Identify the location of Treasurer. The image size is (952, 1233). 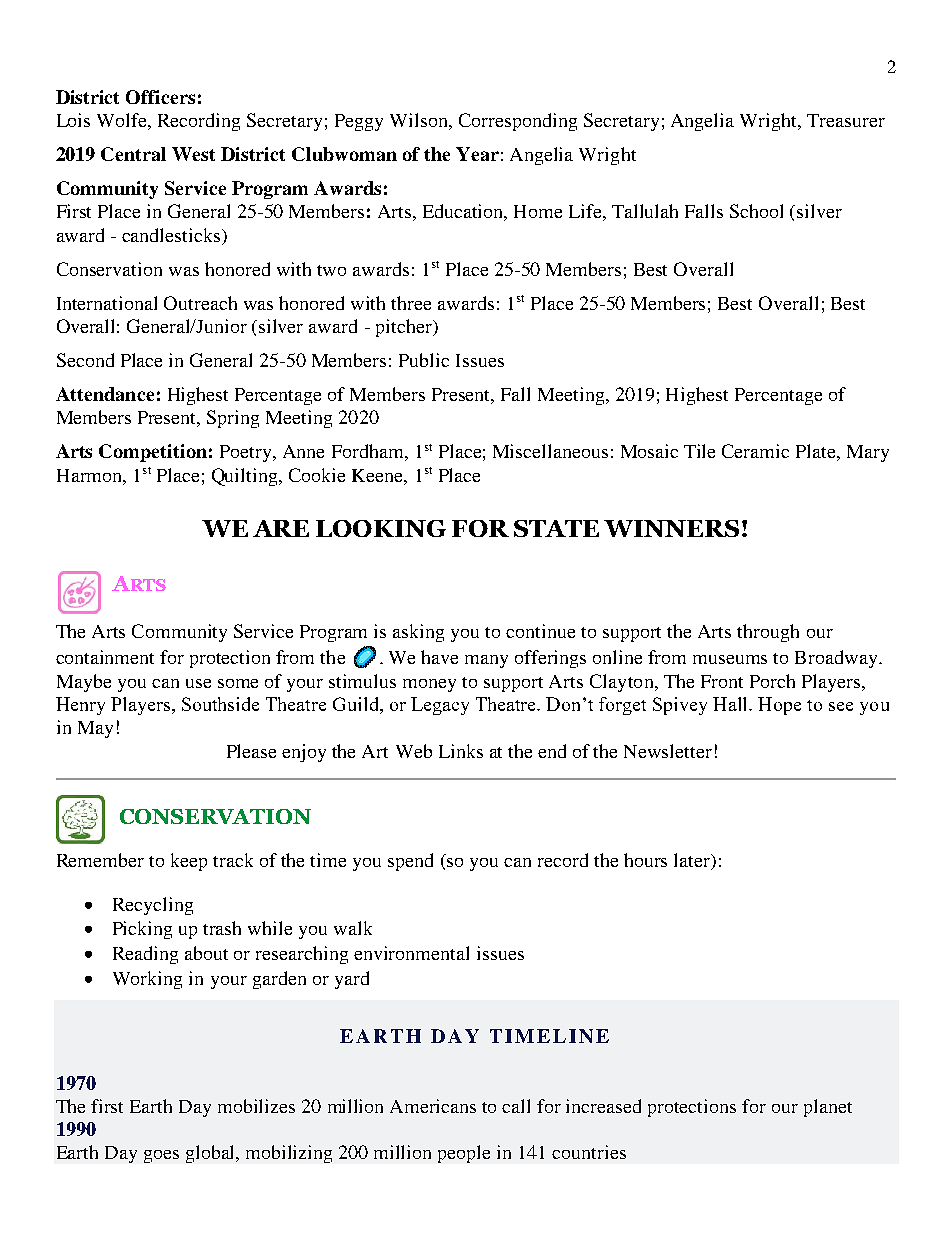
(846, 120).
